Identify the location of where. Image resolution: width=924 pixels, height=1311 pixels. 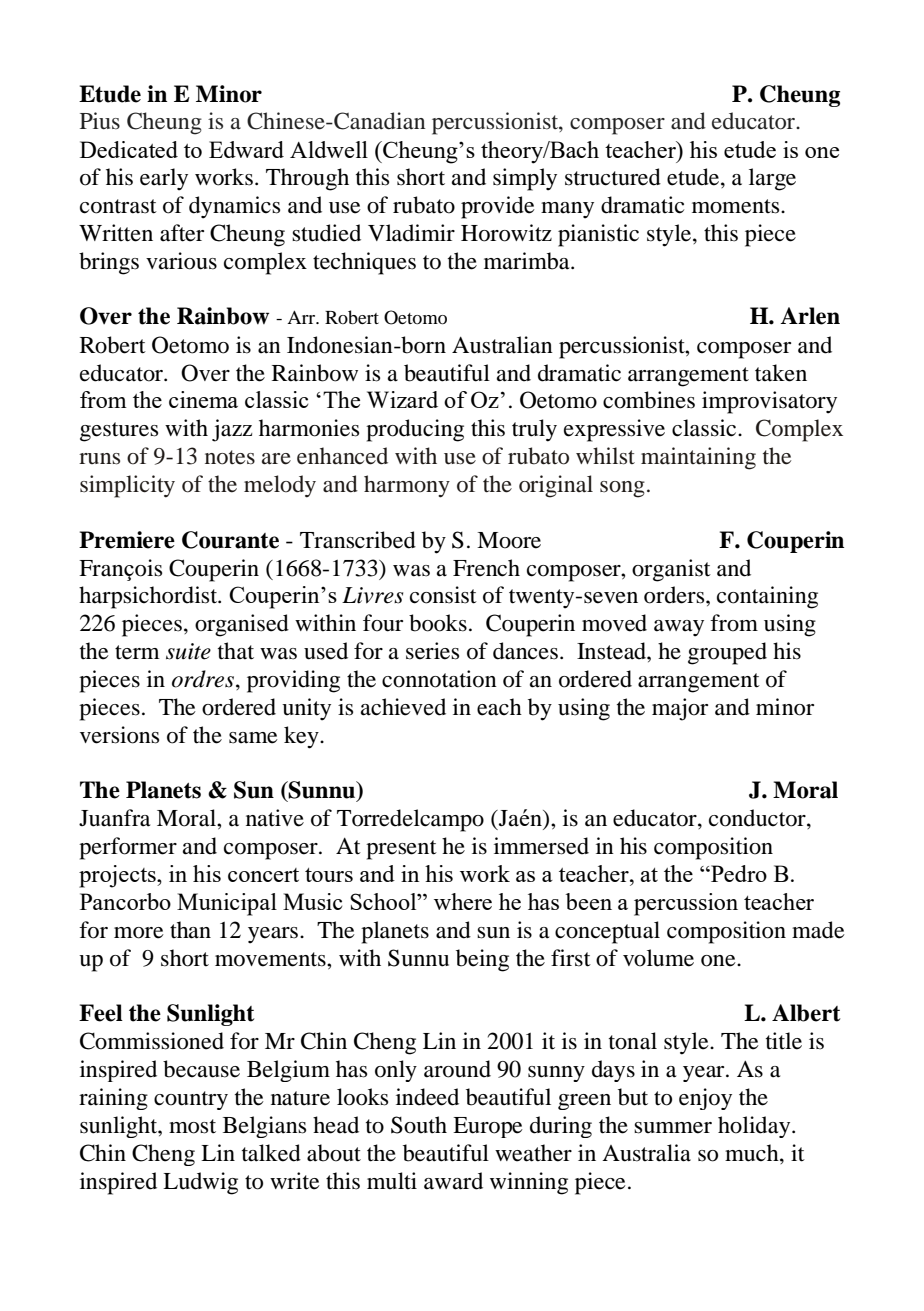
(463, 901).
